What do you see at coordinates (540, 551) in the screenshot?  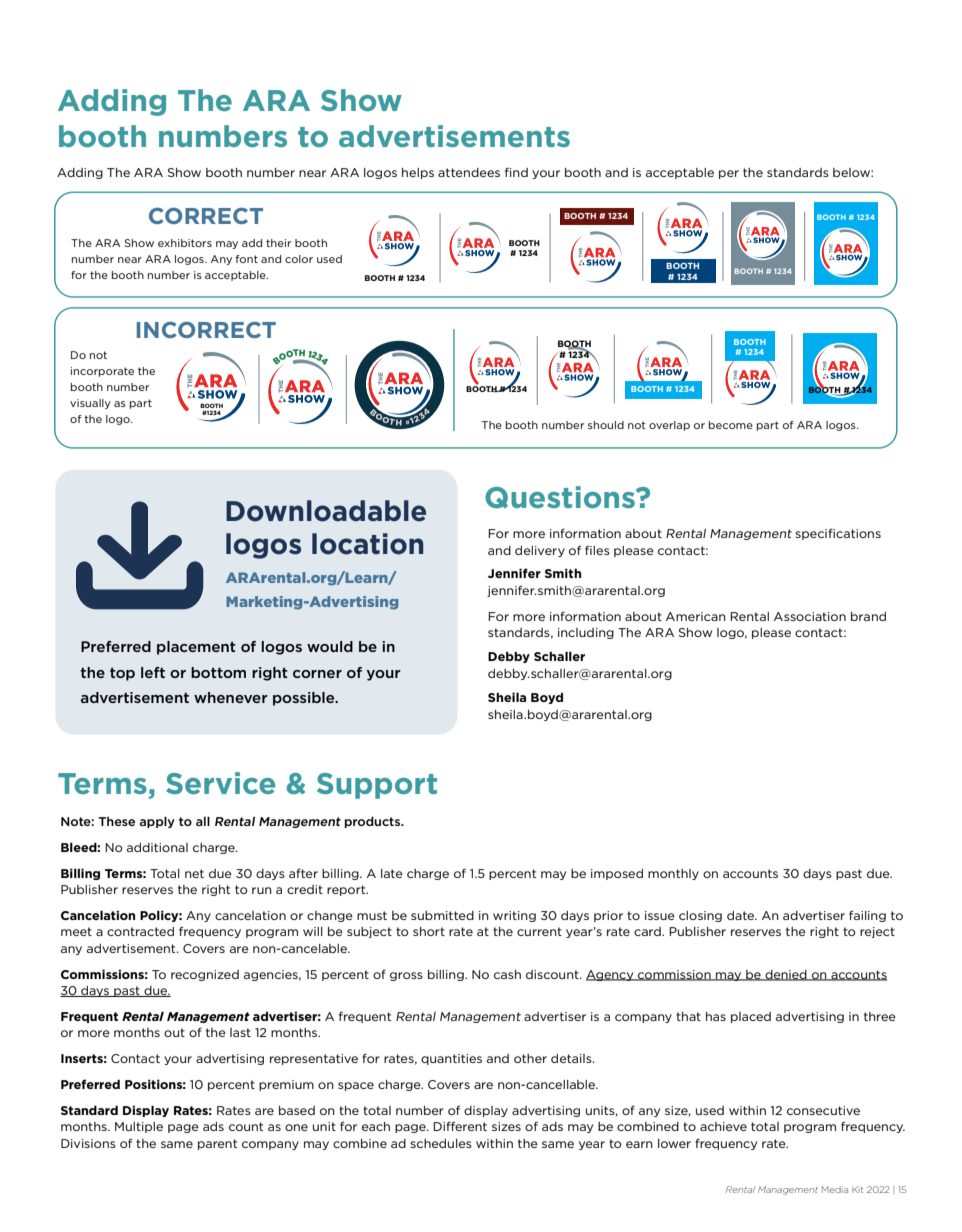 I see `delivery` at bounding box center [540, 551].
